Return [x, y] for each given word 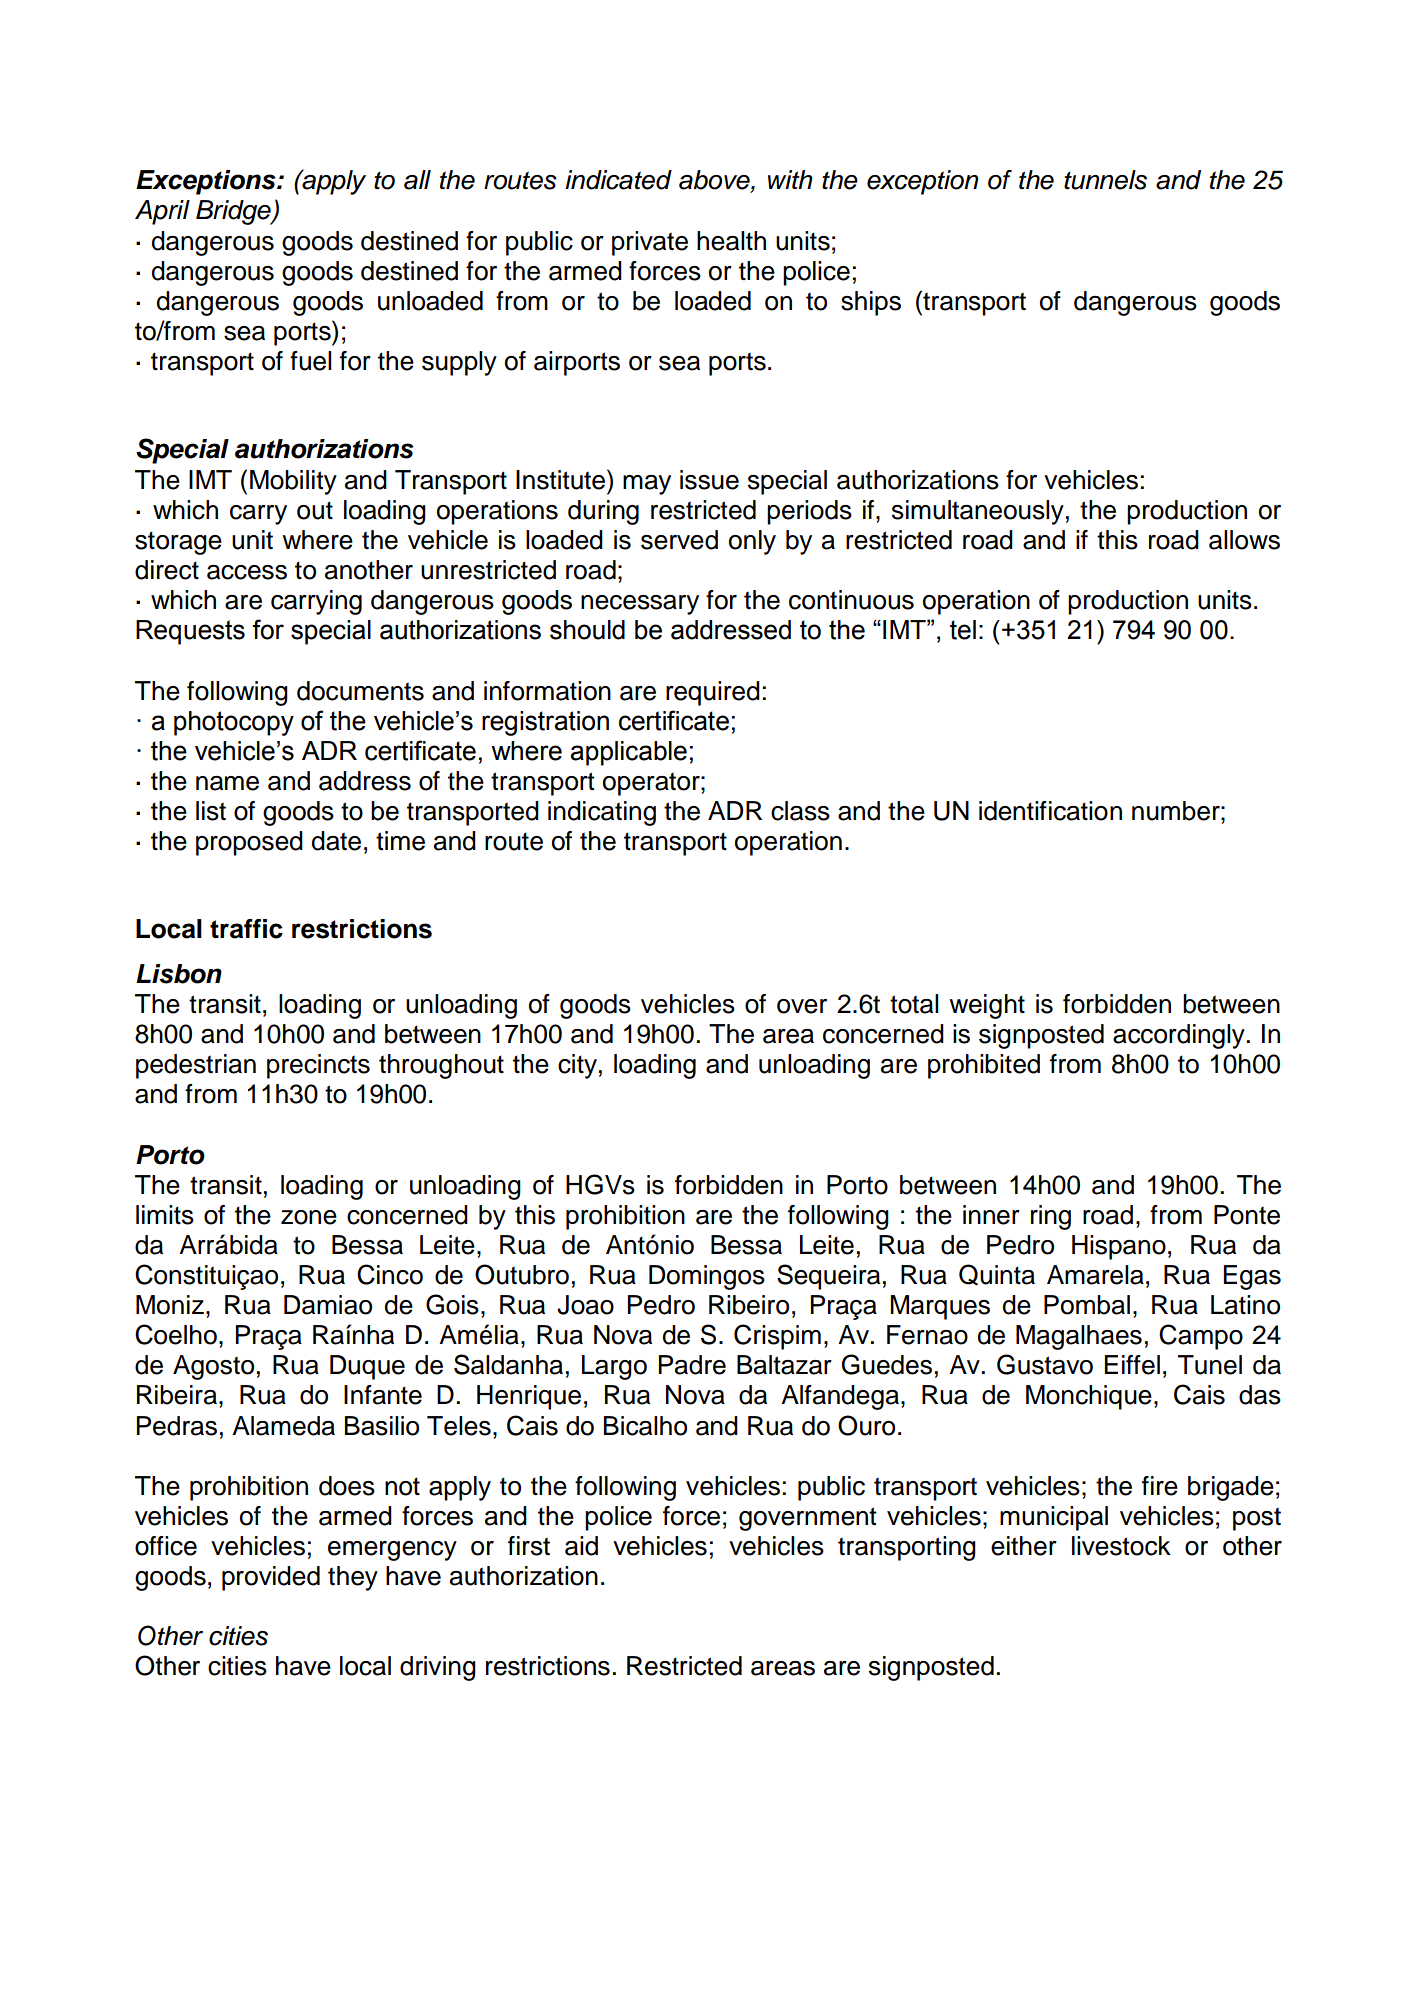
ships [871, 303]
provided [271, 1578]
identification [1050, 811]
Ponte [1247, 1215]
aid [581, 1546]
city [577, 1066]
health [731, 241]
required [713, 693]
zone [309, 1217]
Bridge [234, 212]
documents [360, 691]
